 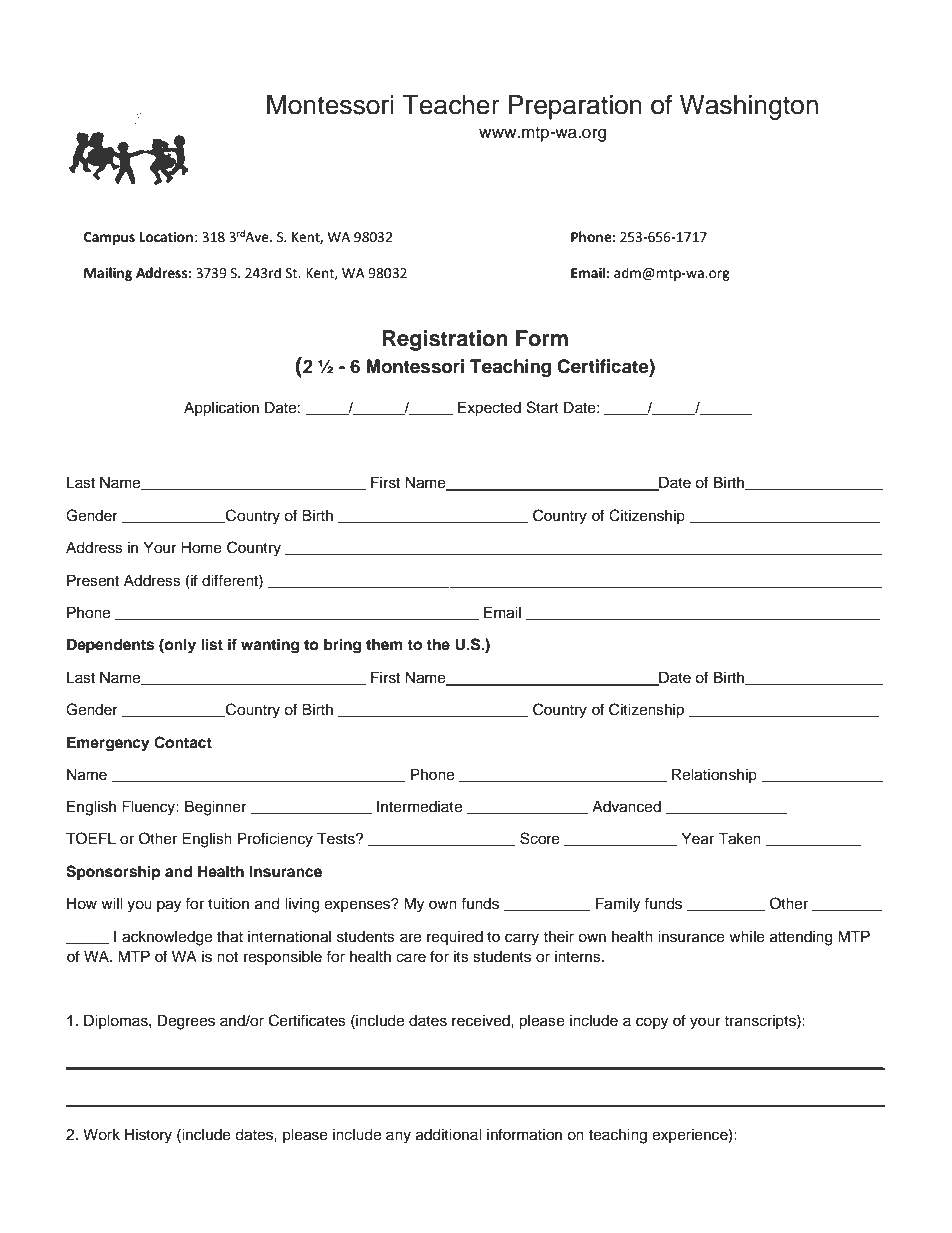 What do you see at coordinates (749, 107) in the document?
I see `Washington` at bounding box center [749, 107].
